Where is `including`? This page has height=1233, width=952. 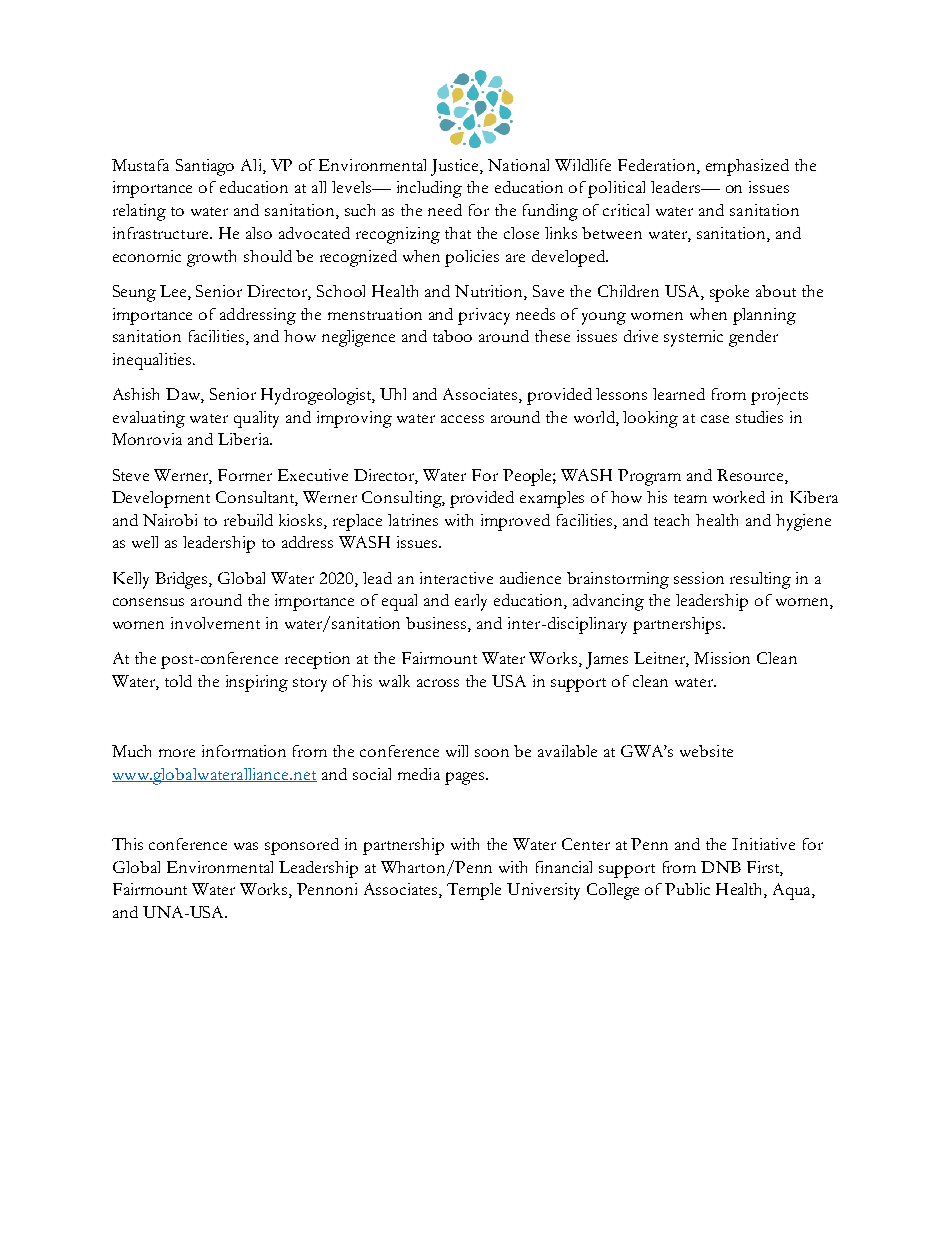
including is located at coordinates (429, 189).
